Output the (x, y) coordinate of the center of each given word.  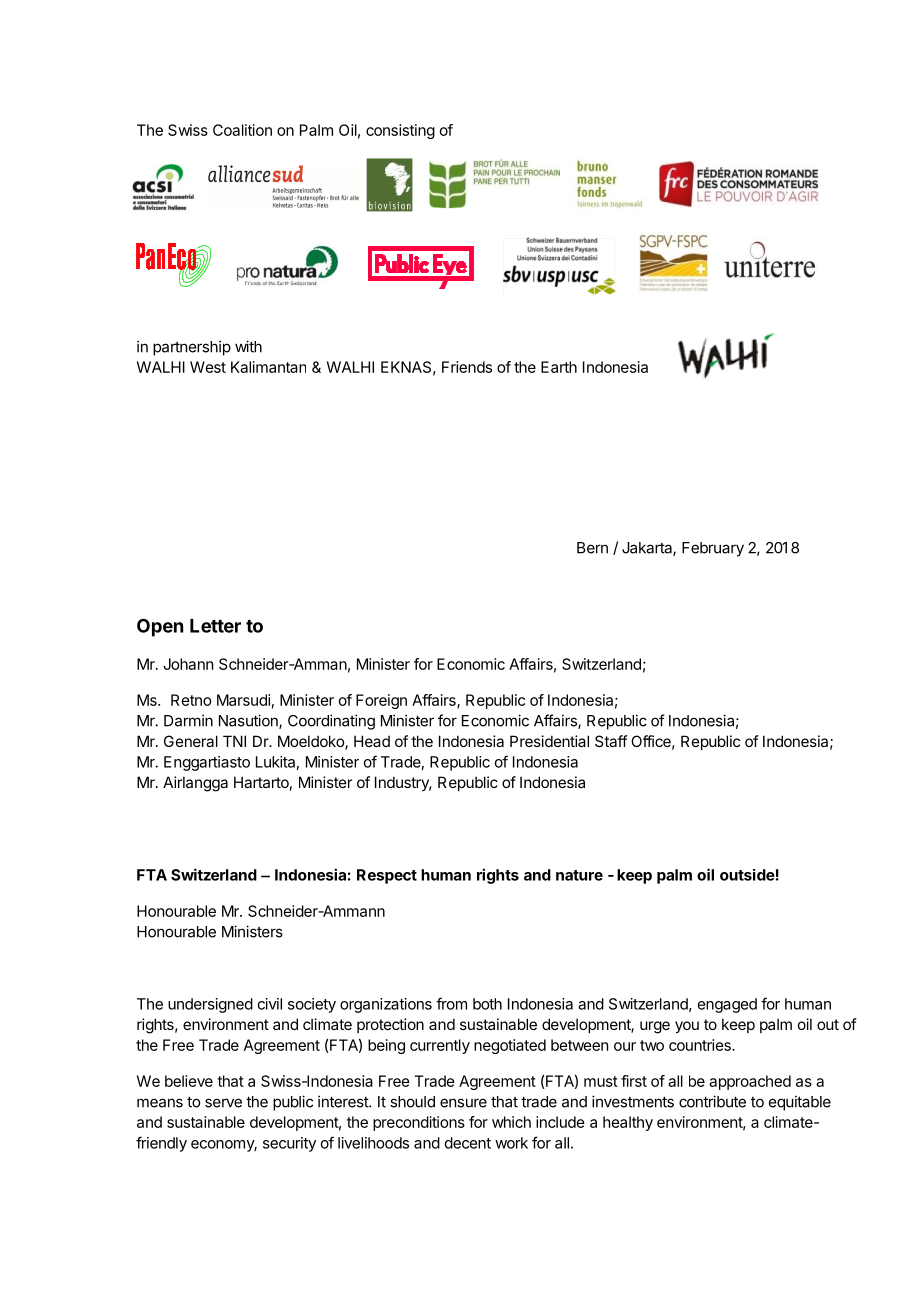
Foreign (381, 701)
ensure (463, 1103)
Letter (215, 626)
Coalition (242, 130)
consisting (400, 131)
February (713, 549)
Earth (559, 367)
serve (223, 1103)
